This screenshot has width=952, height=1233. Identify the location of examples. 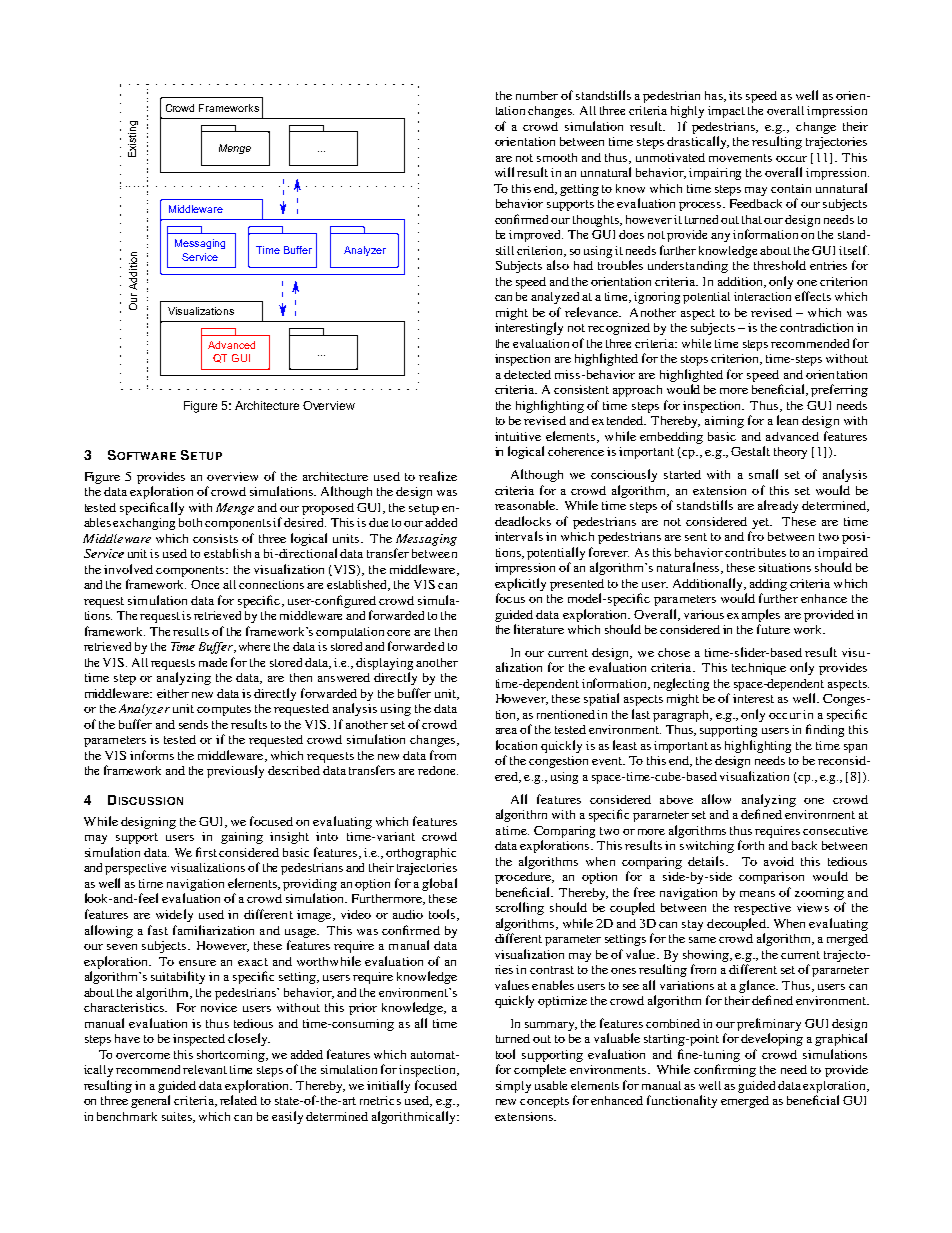
(753, 615).
